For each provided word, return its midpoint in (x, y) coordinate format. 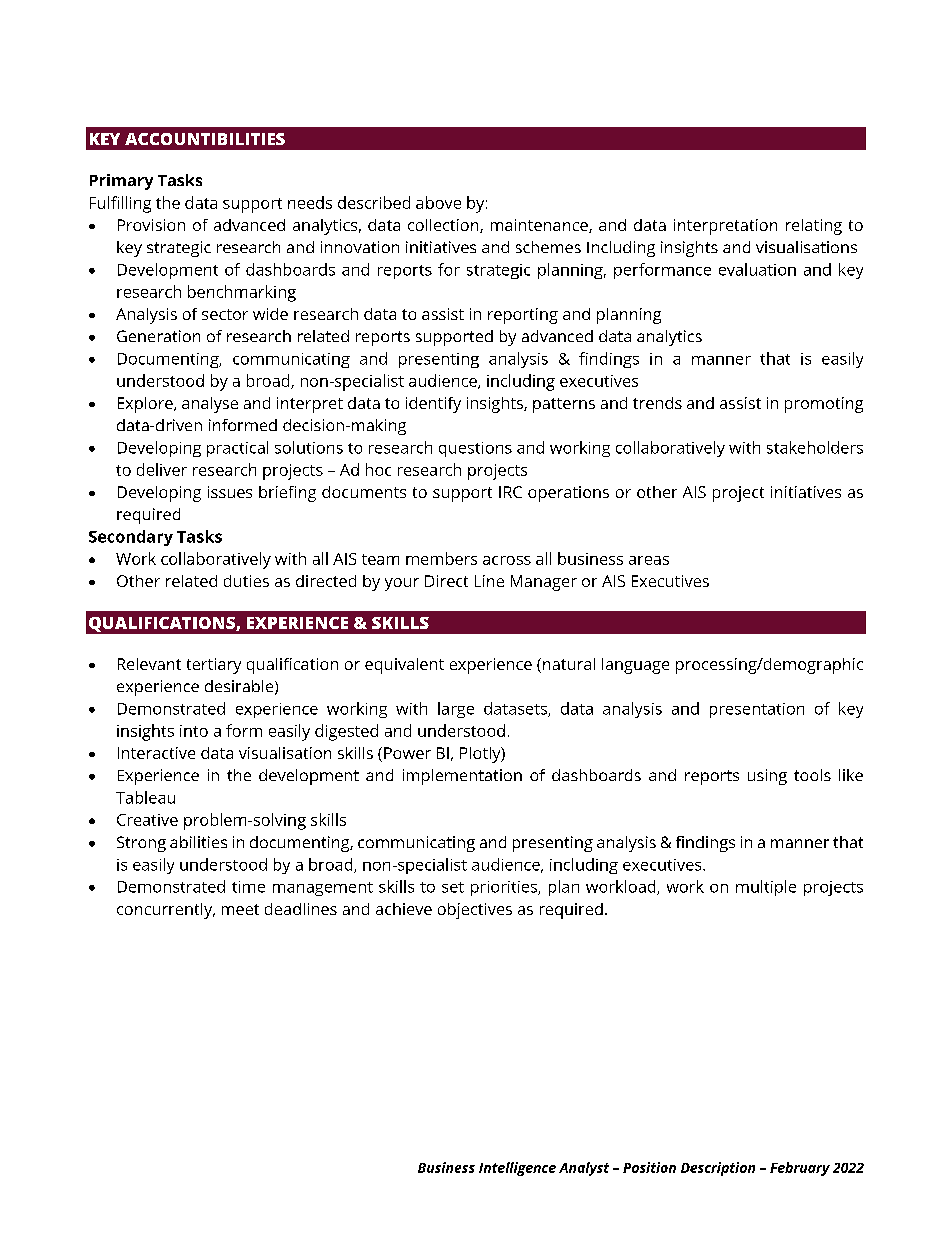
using (767, 777)
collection (444, 226)
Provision (151, 225)
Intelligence (517, 1169)
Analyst (584, 1169)
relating (814, 227)
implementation (462, 777)
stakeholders (815, 447)
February (800, 1169)
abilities (198, 842)
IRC (510, 492)
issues (230, 492)
